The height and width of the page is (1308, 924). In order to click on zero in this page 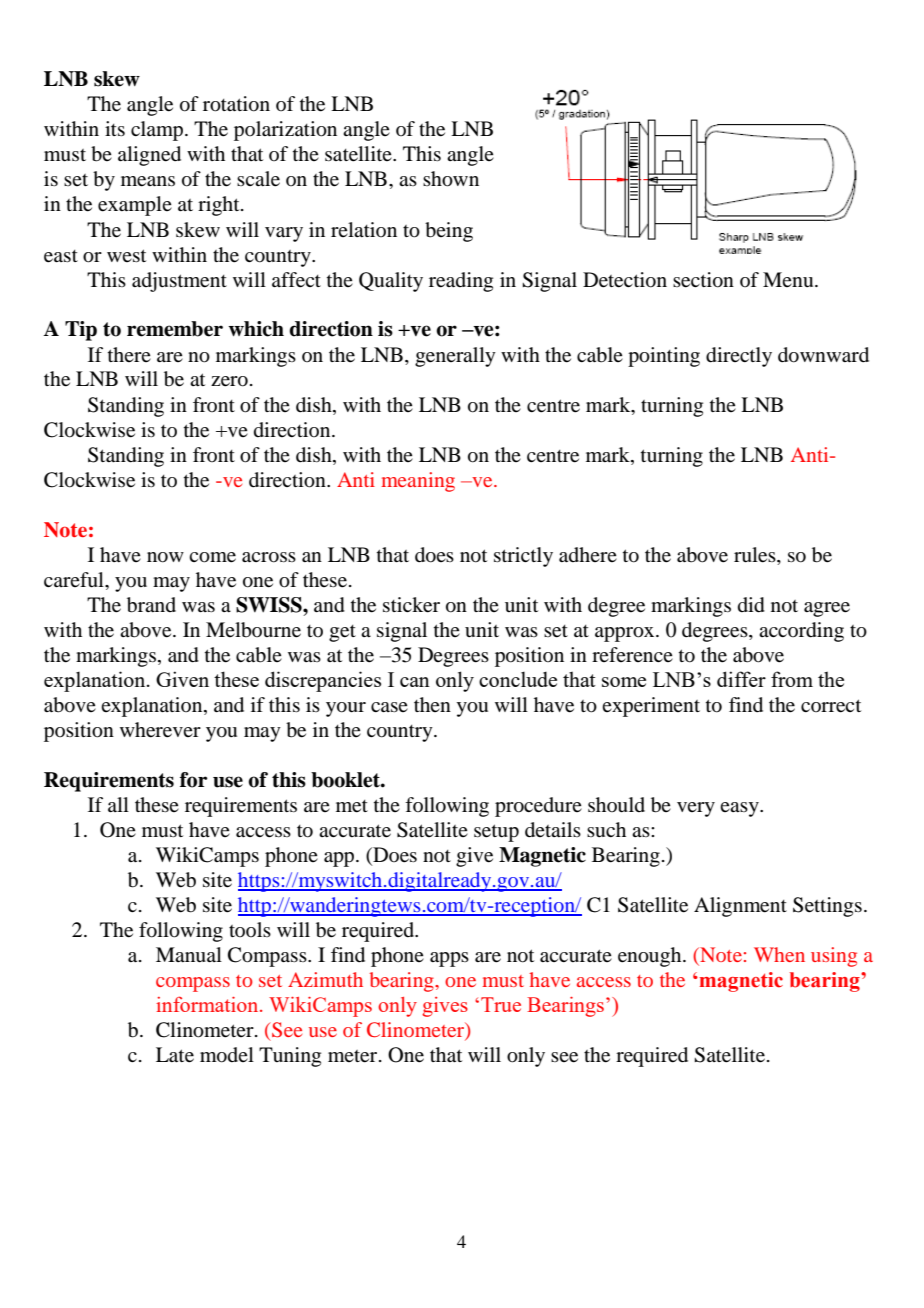, I will do `click(229, 381)`.
